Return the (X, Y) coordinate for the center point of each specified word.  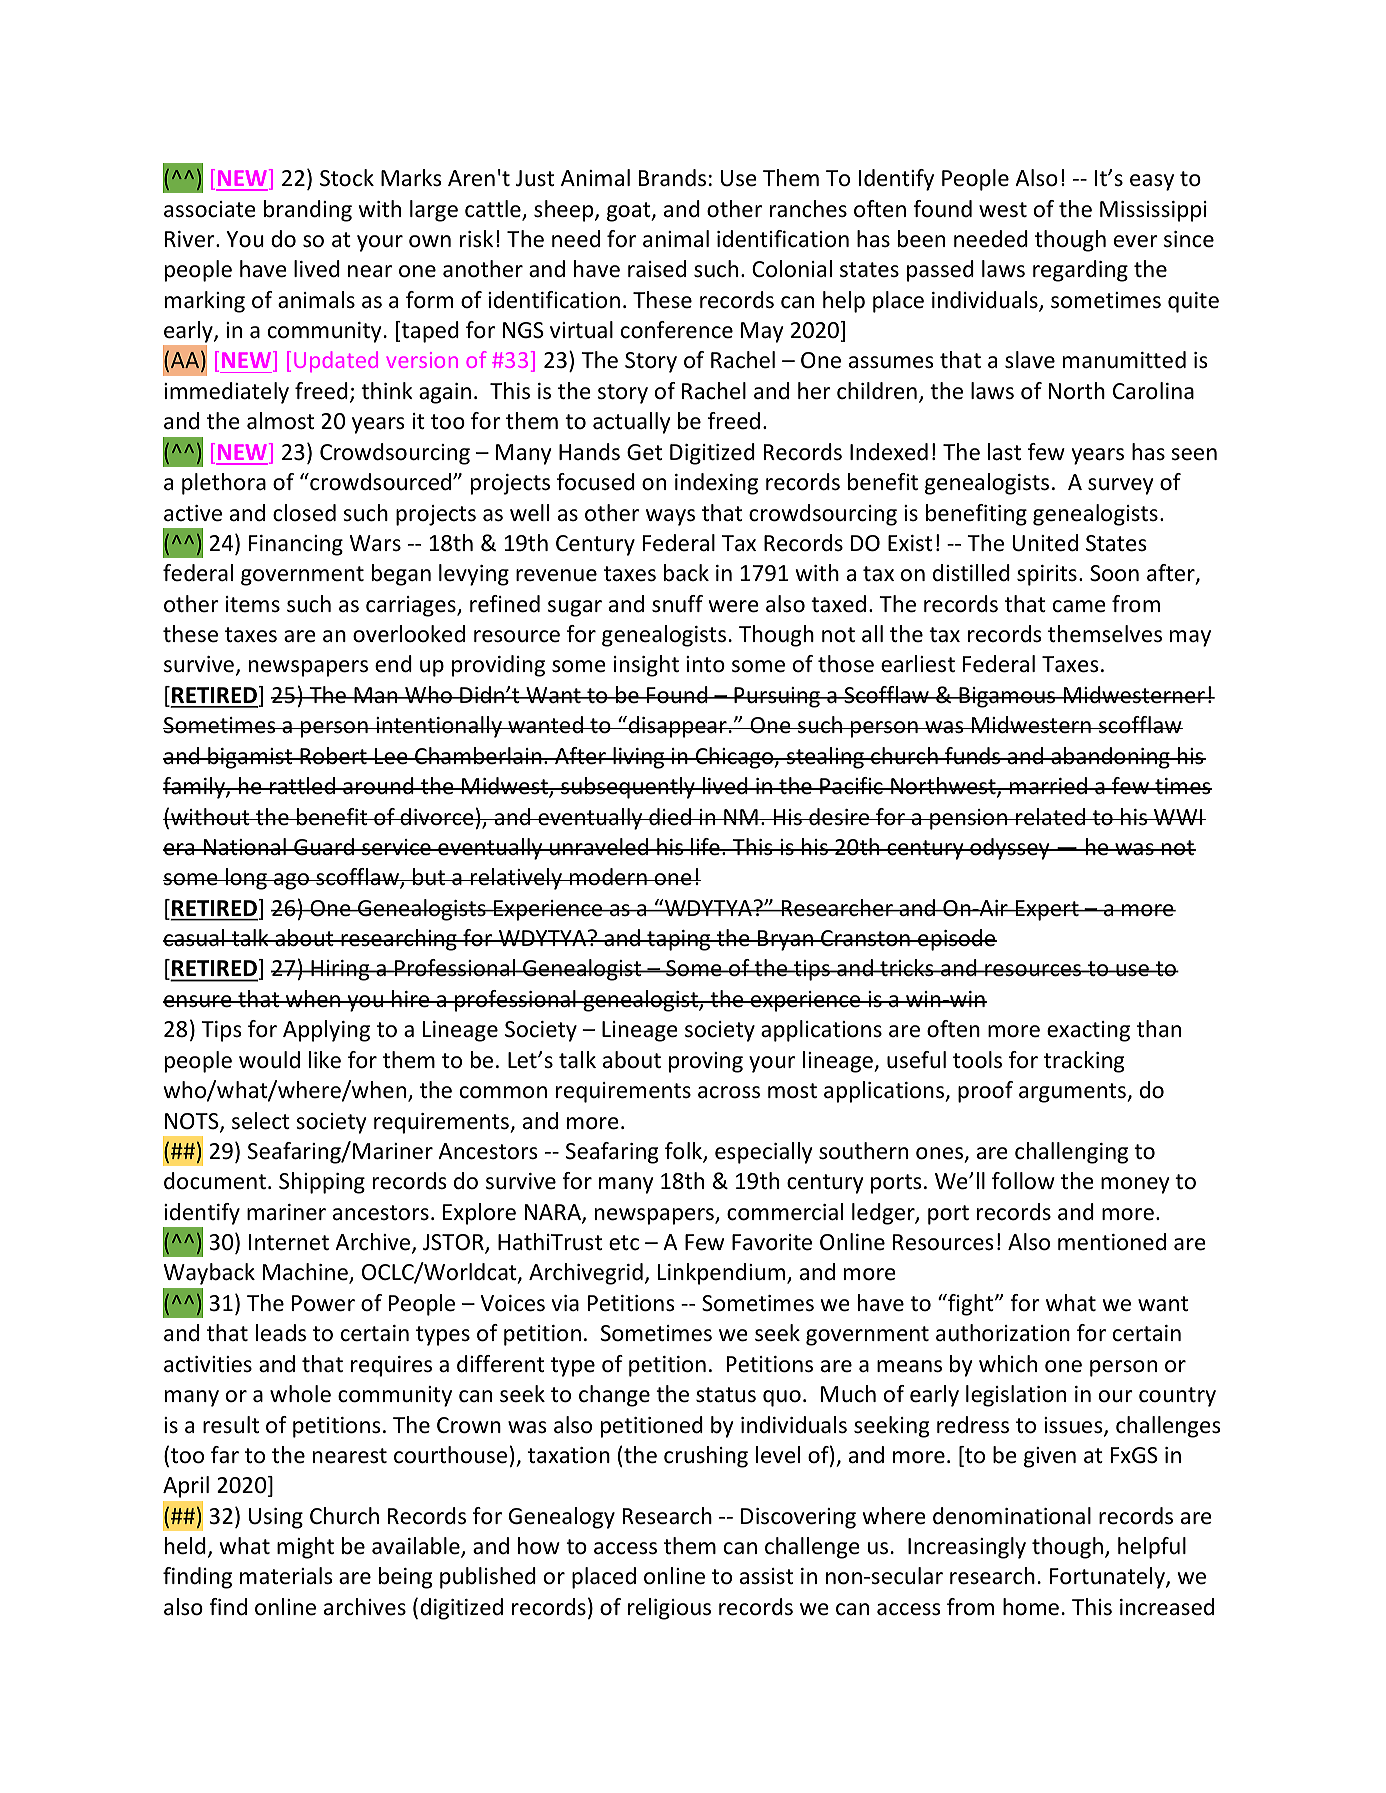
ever (1136, 241)
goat (630, 212)
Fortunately (1108, 1578)
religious (669, 1609)
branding (308, 211)
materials (286, 1576)
